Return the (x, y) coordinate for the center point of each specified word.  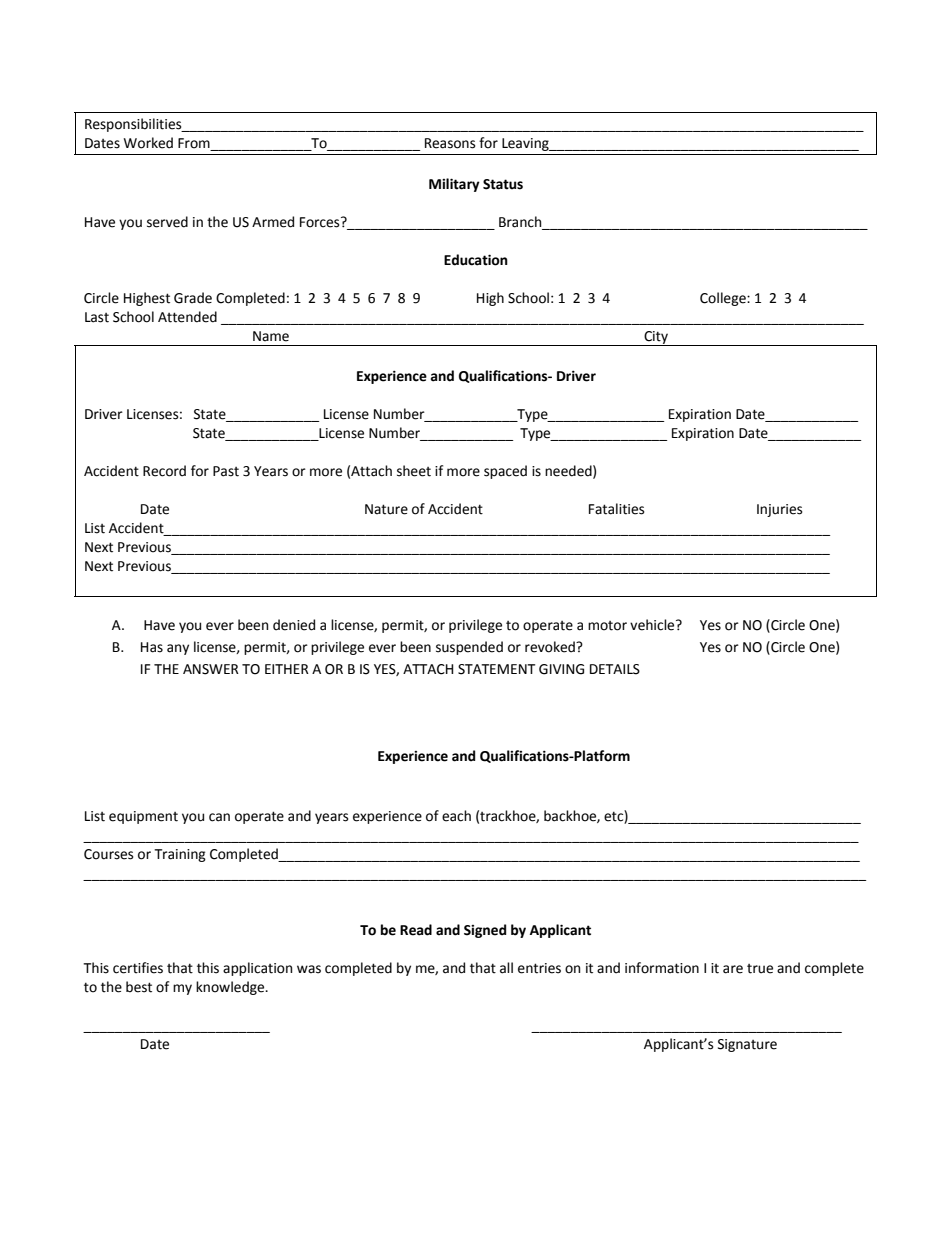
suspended (469, 648)
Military (454, 185)
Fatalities (616, 509)
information (662, 968)
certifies (138, 968)
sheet (414, 471)
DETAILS (615, 669)
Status (503, 184)
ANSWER (211, 669)
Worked (148, 143)
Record (164, 471)
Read (416, 930)
